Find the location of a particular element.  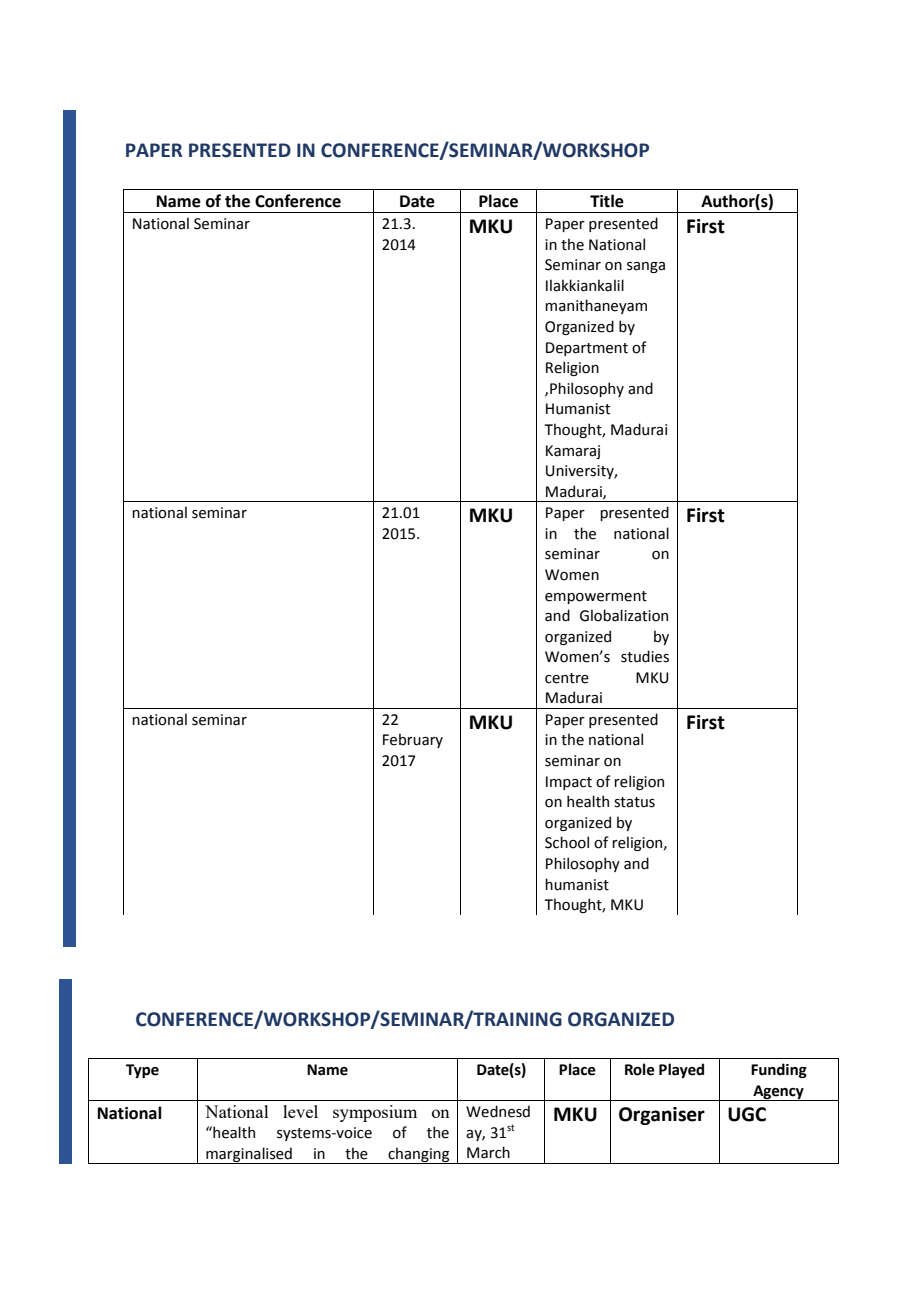

School is located at coordinates (567, 842).
